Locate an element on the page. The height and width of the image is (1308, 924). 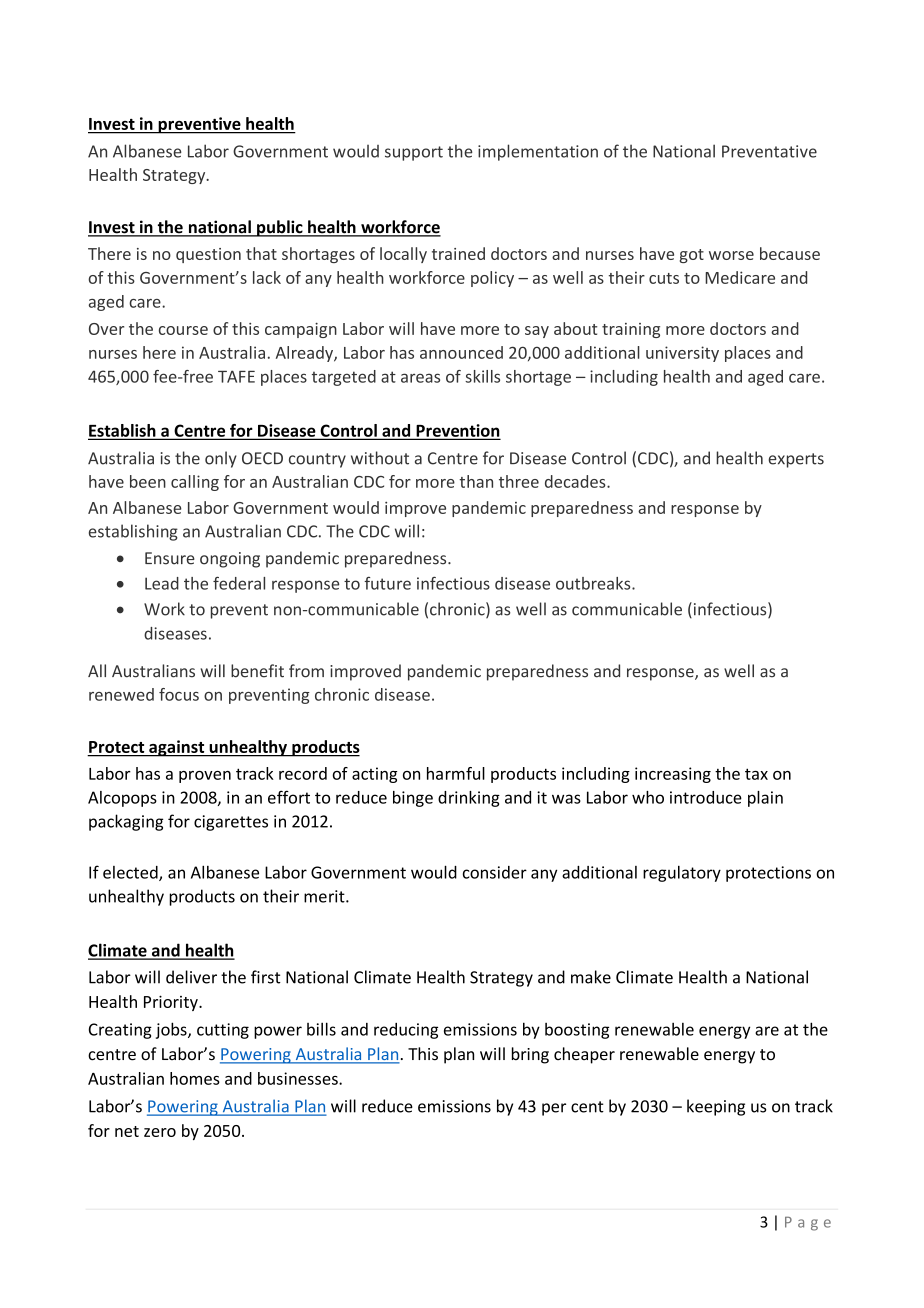
experts is located at coordinates (796, 460).
